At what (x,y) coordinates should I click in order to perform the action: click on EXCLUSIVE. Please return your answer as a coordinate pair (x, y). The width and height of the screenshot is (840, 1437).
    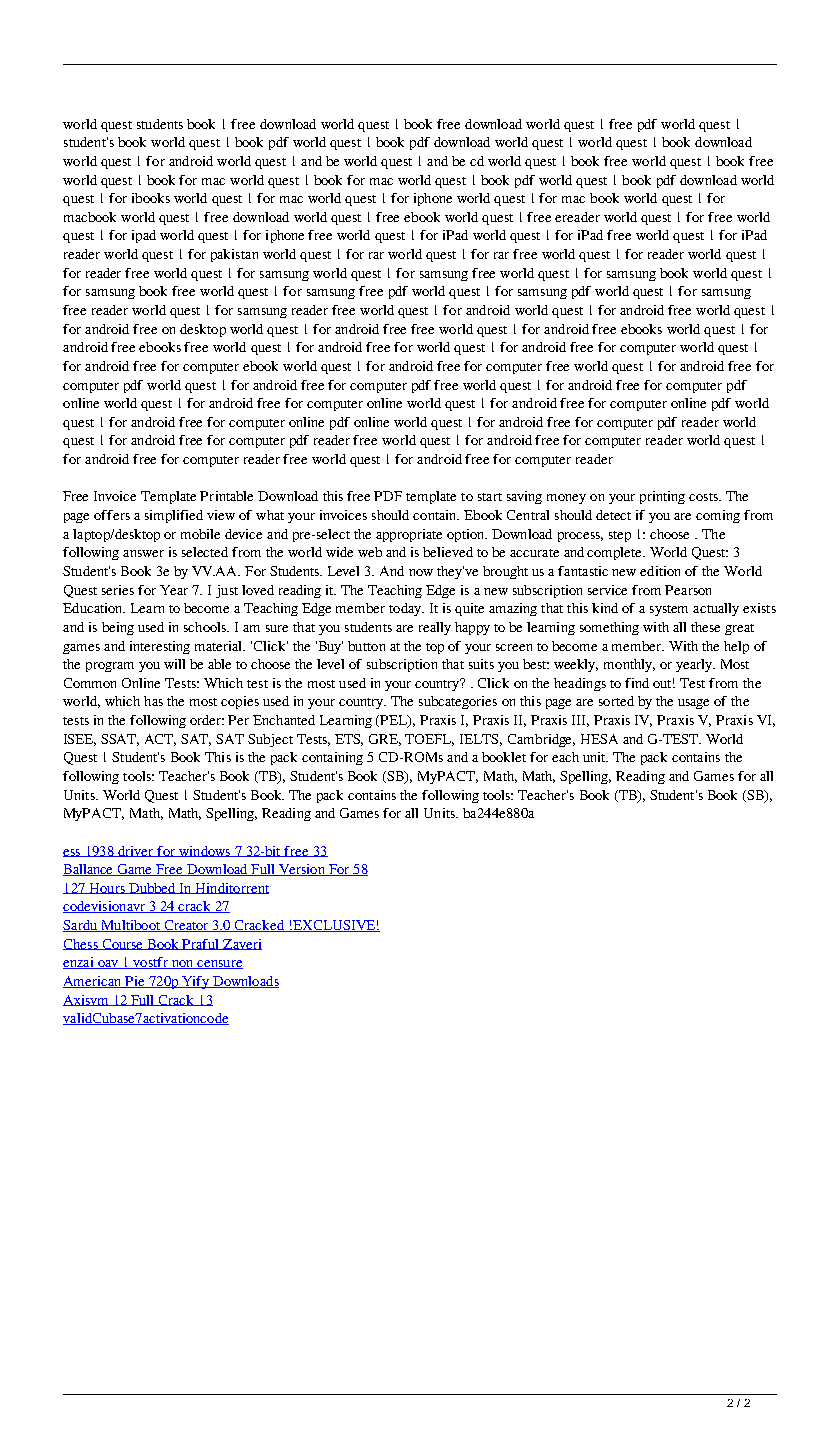
    Looking at the image, I should click on (334, 926).
